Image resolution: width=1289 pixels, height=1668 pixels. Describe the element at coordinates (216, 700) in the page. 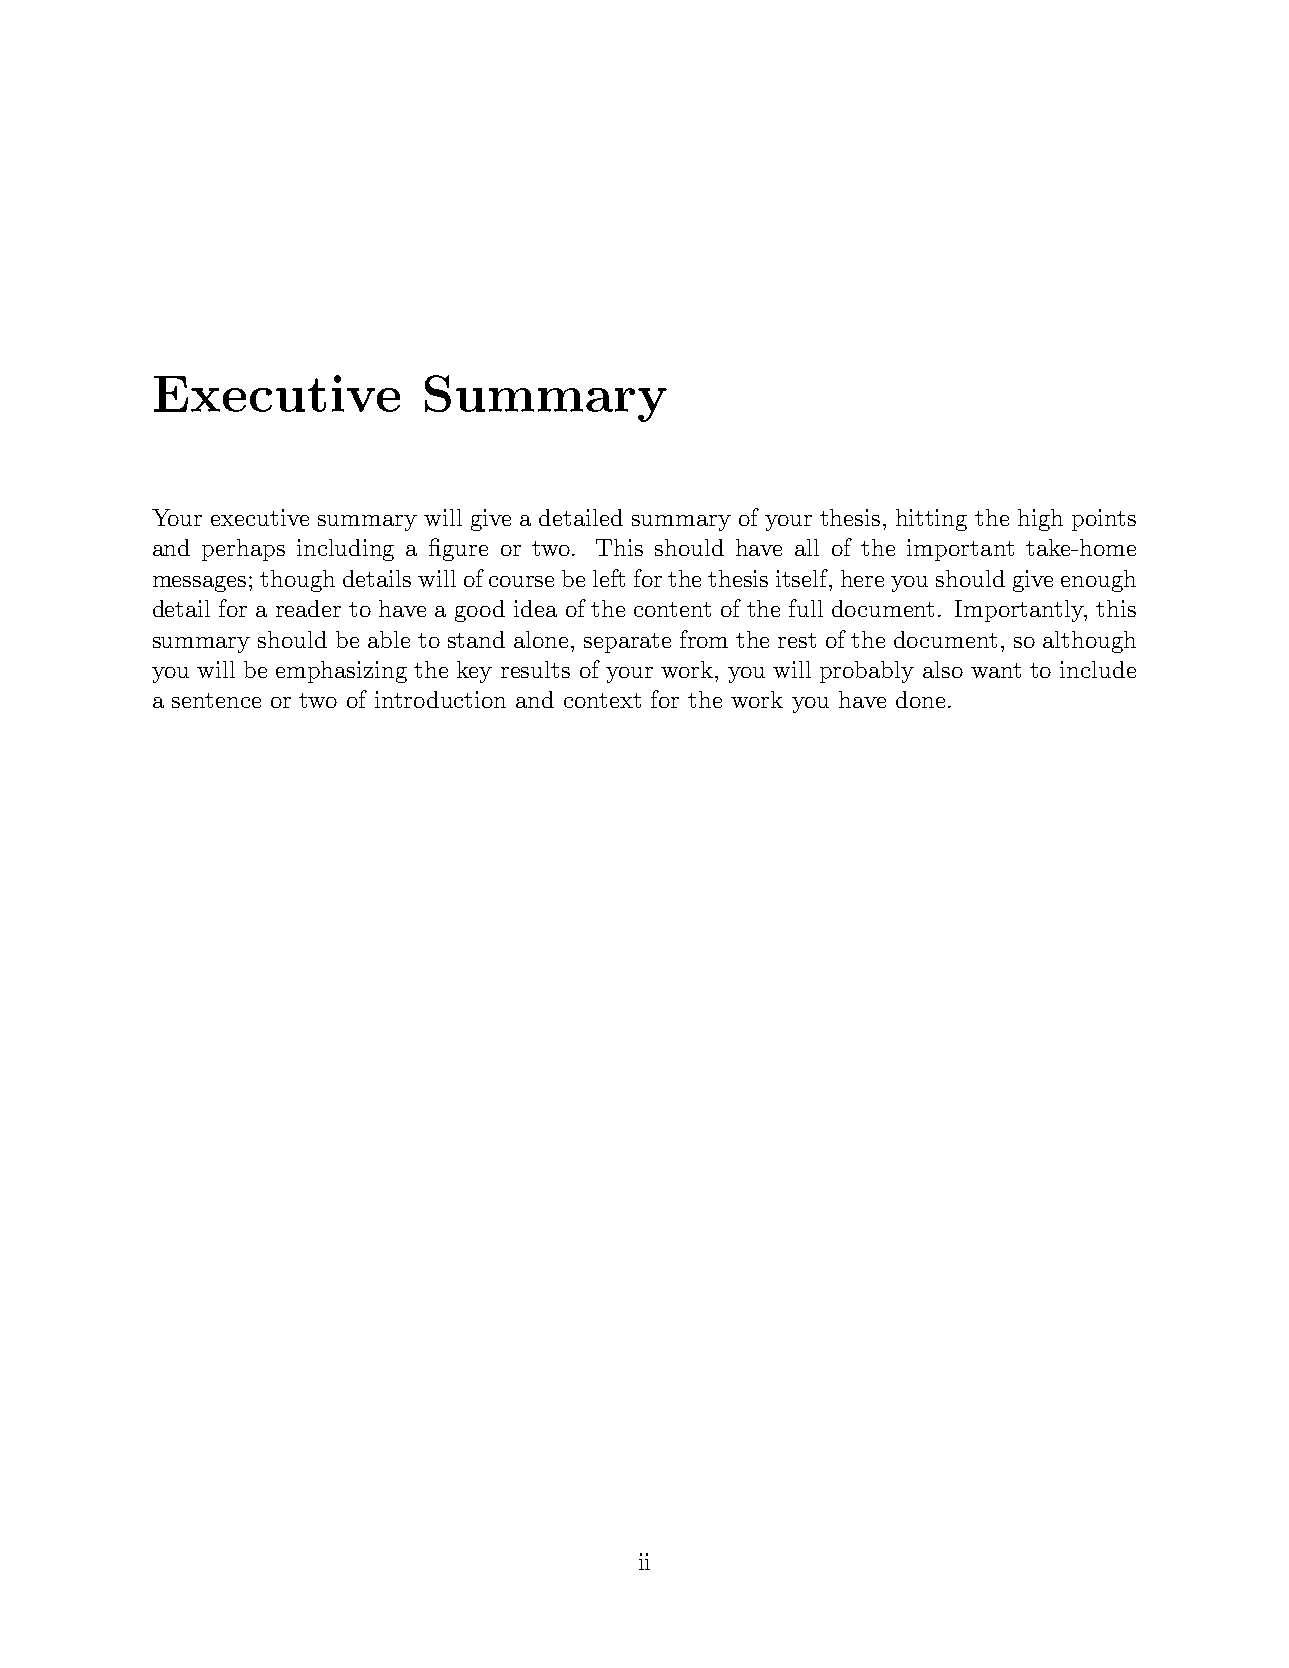

I see `sentence` at that location.
